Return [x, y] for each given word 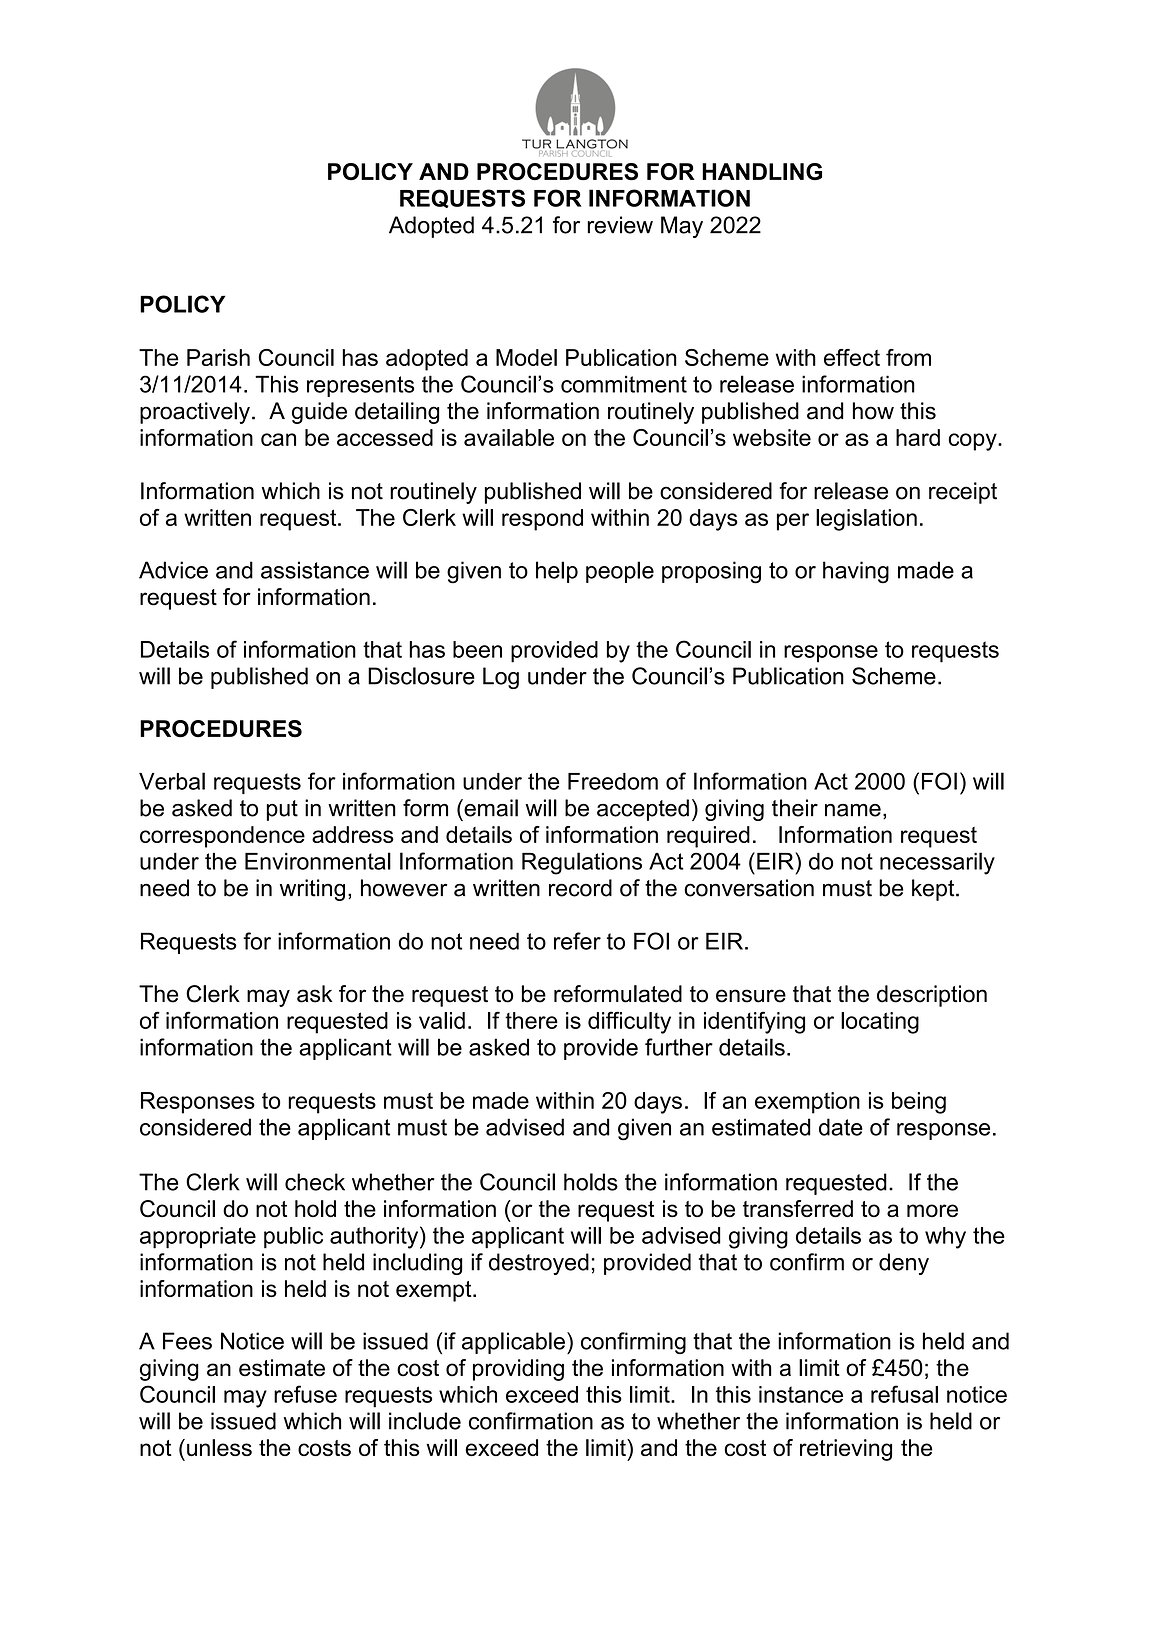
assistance [315, 570]
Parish [218, 357]
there [531, 1020]
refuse [305, 1394]
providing [518, 1370]
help [557, 572]
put [282, 810]
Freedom [613, 781]
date [841, 1127]
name [853, 810]
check [315, 1182]
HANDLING [762, 171]
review [620, 225]
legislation [866, 520]
